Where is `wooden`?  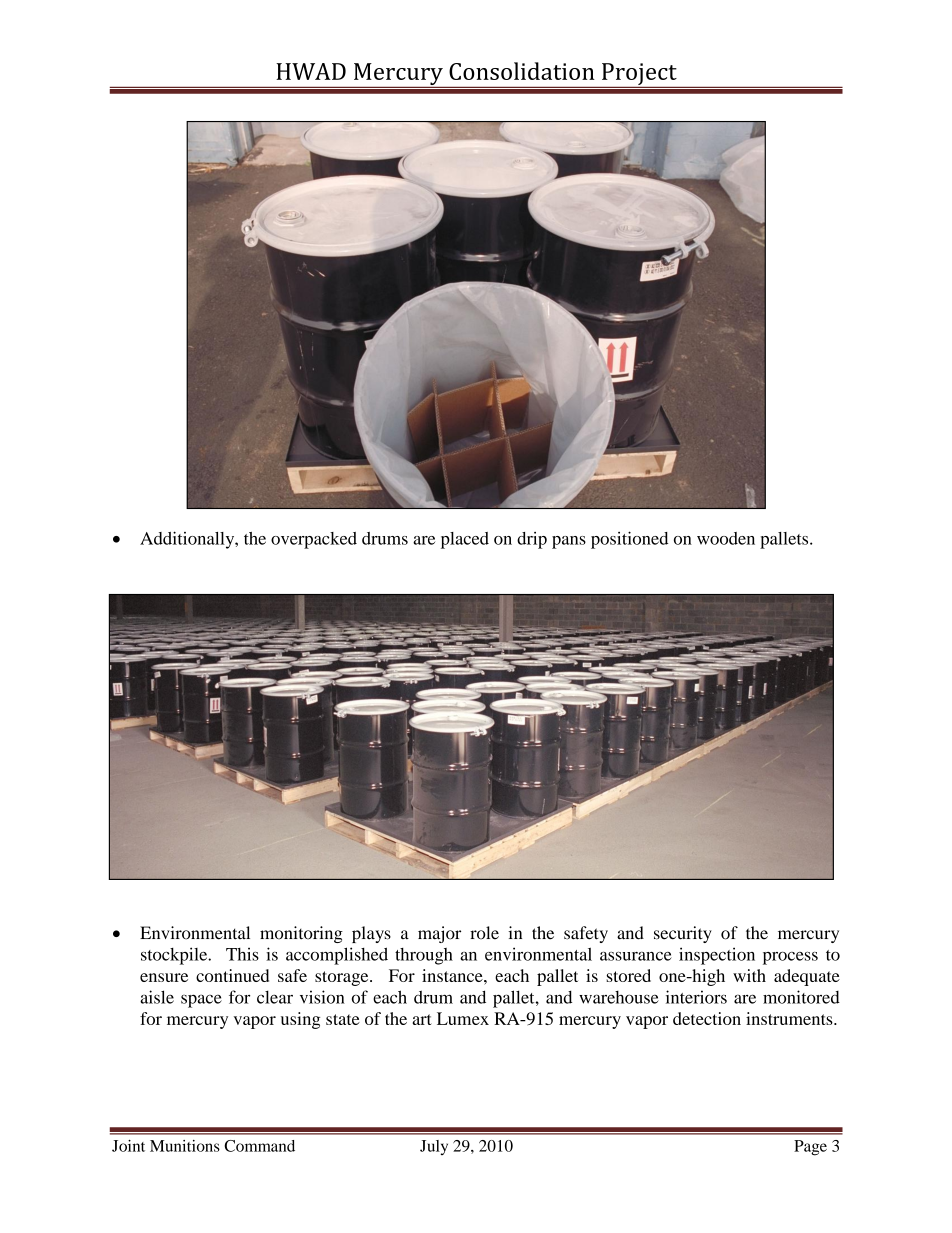 wooden is located at coordinates (726, 538).
